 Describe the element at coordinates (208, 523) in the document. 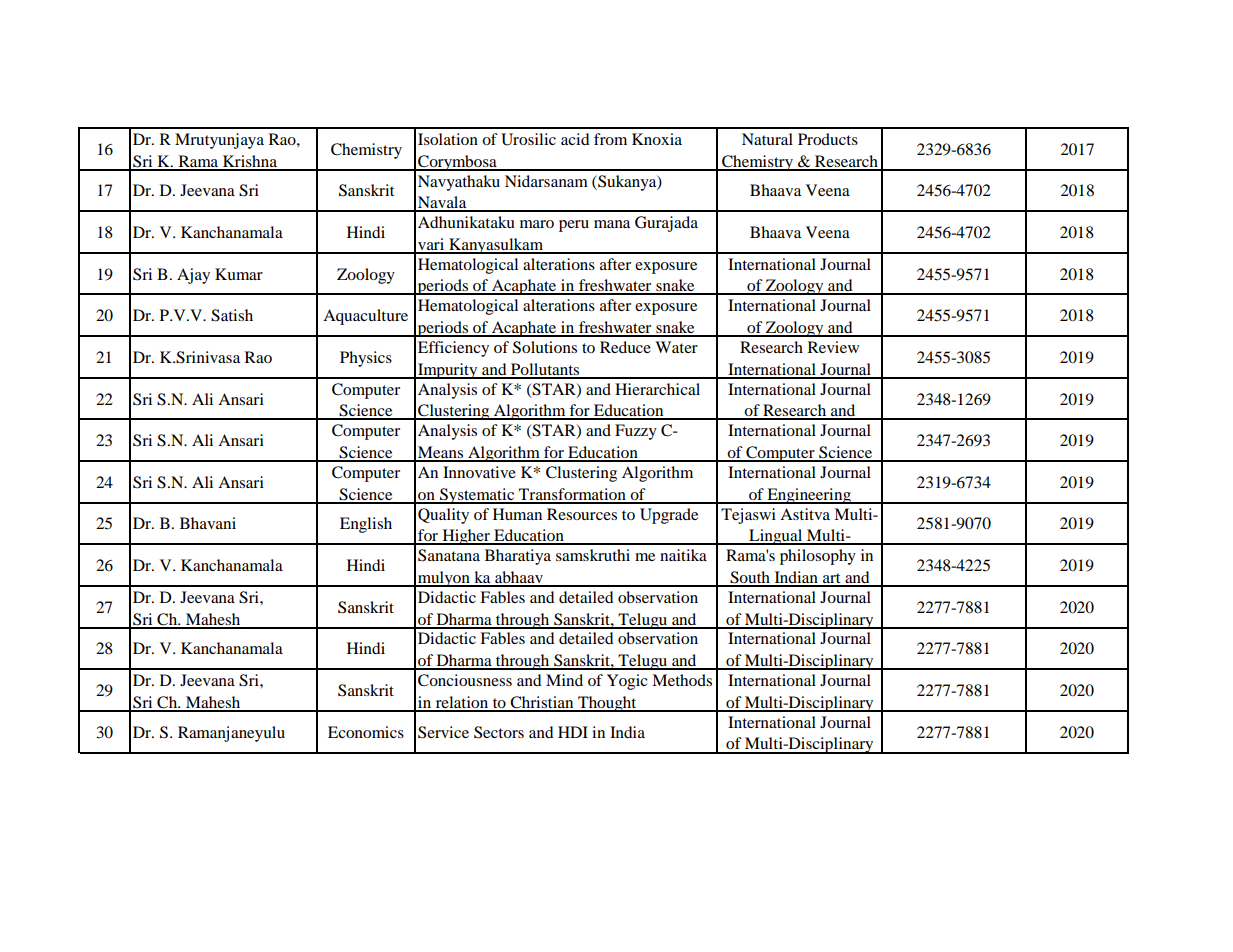

I see `Bhavani` at that location.
